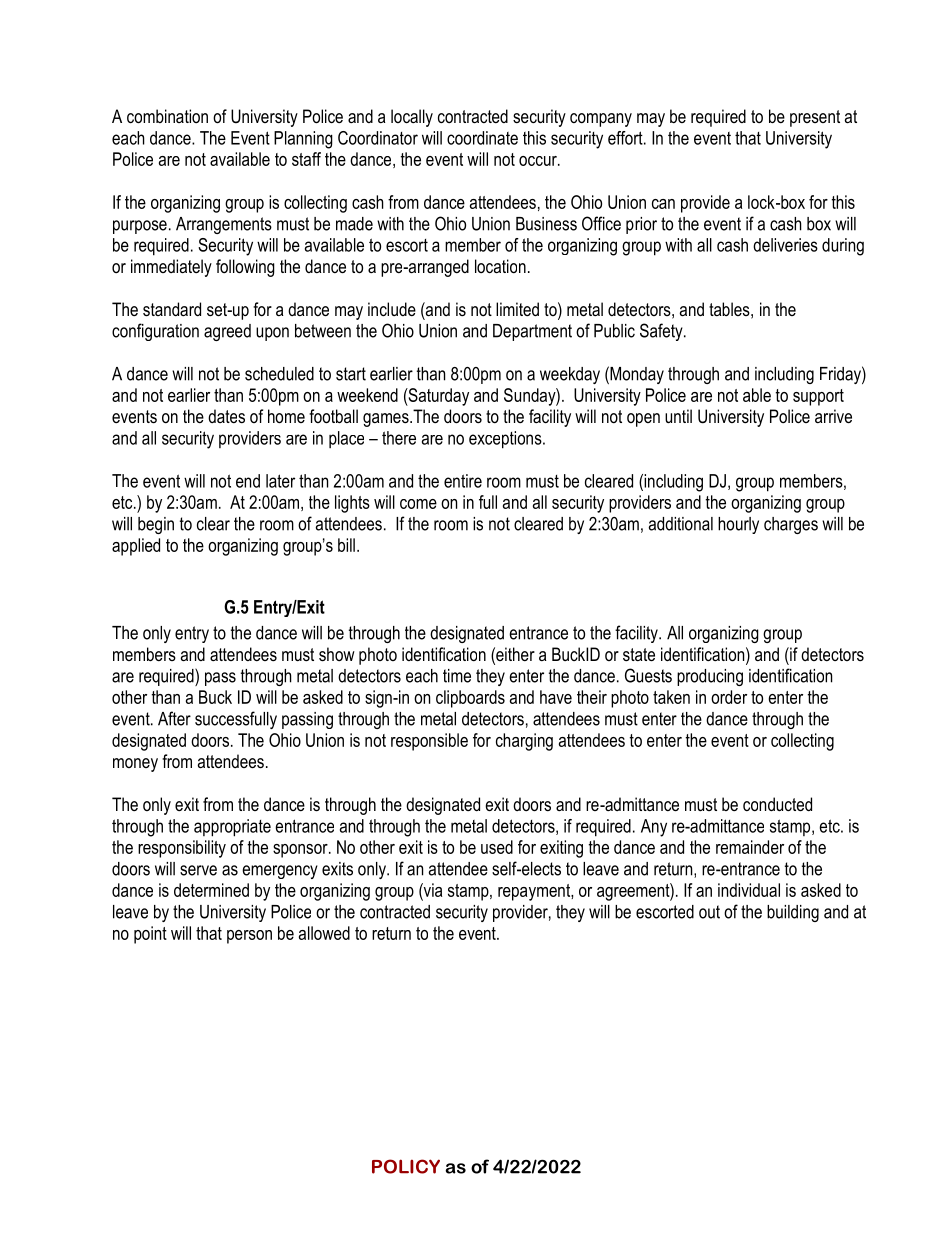 Image resolution: width=952 pixels, height=1233 pixels. Describe the element at coordinates (324, 933) in the screenshot. I see `allowed` at that location.
